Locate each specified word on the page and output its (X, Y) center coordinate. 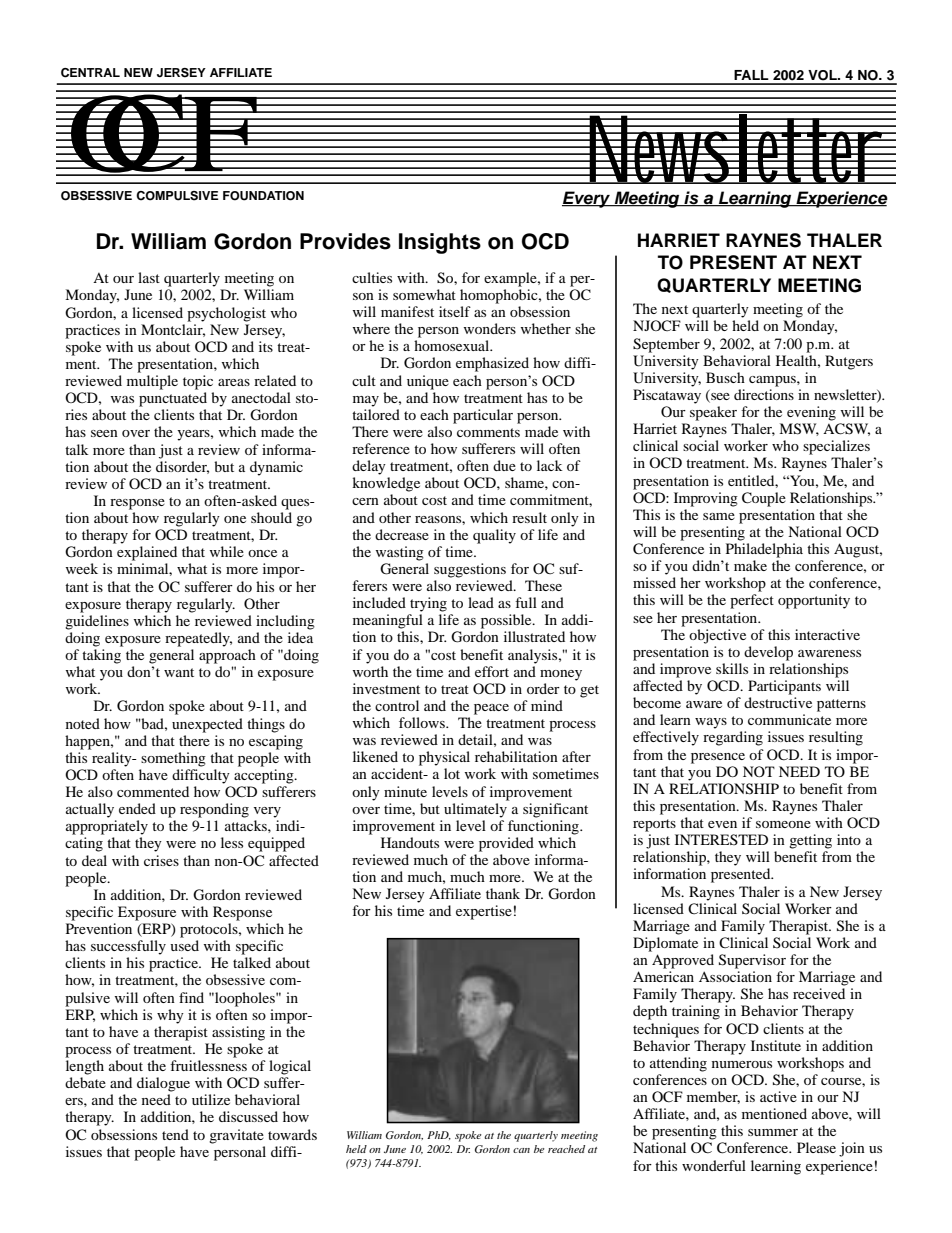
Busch (725, 377)
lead (481, 602)
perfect (752, 601)
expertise (484, 912)
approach (227, 656)
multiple (152, 382)
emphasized (492, 364)
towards (292, 1134)
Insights (440, 243)
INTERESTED (721, 839)
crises (161, 860)
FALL (751, 75)
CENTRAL (90, 73)
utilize (211, 1099)
